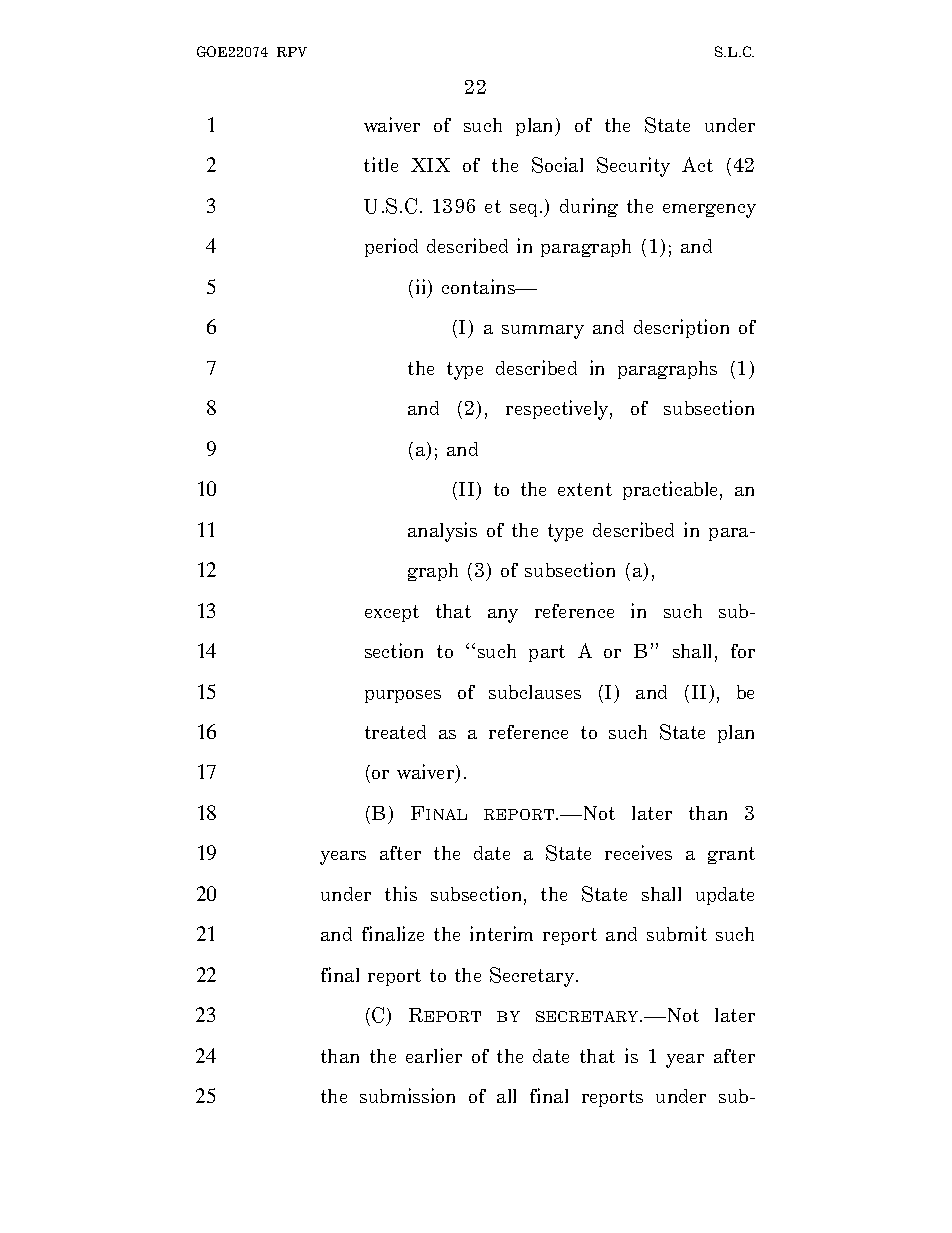  Describe the element at coordinates (677, 933) in the screenshot. I see `submit` at that location.
